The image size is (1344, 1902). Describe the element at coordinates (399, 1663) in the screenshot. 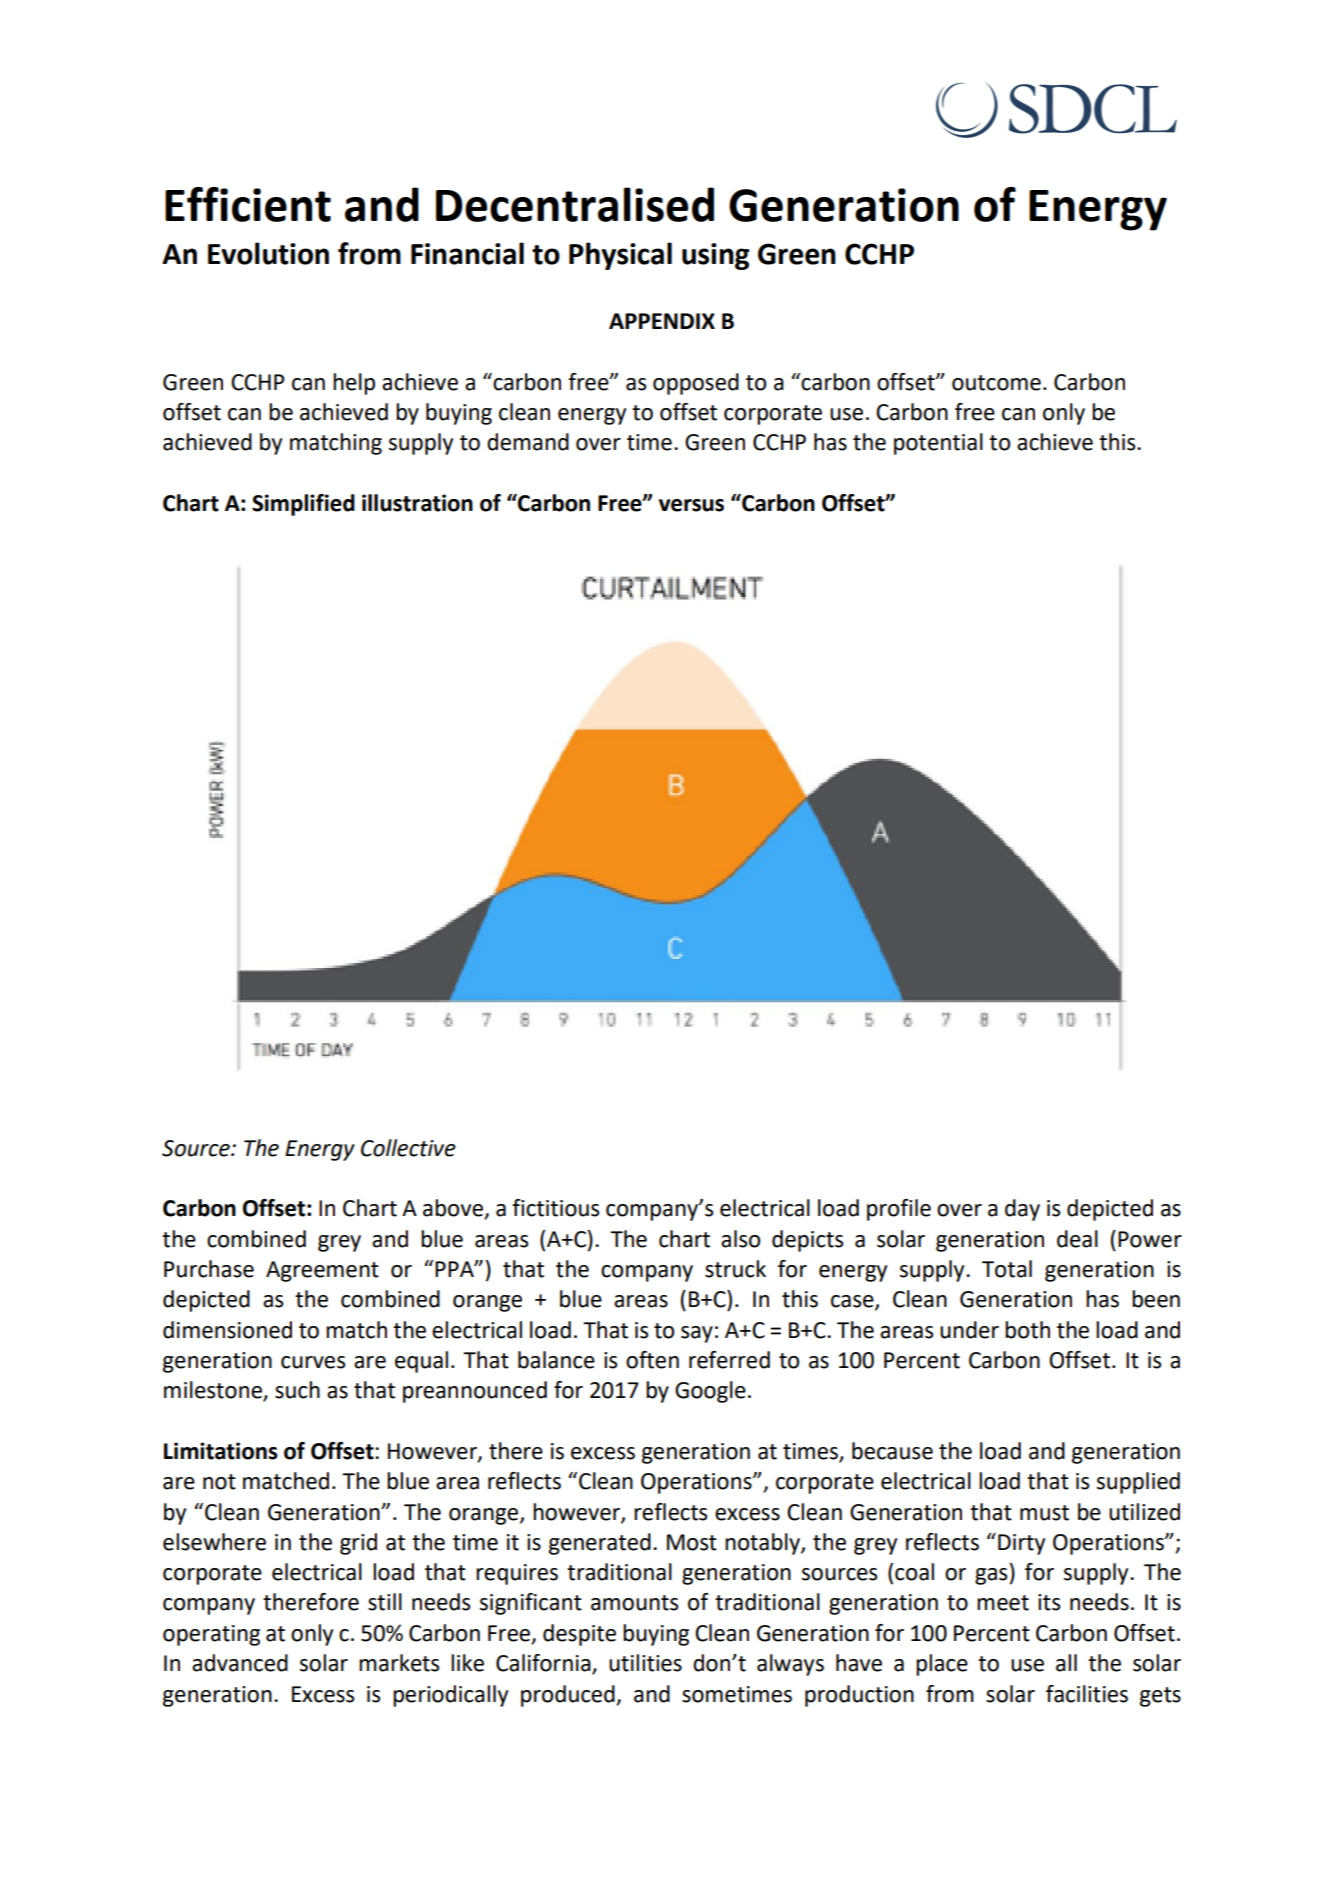

I see `markets` at that location.
